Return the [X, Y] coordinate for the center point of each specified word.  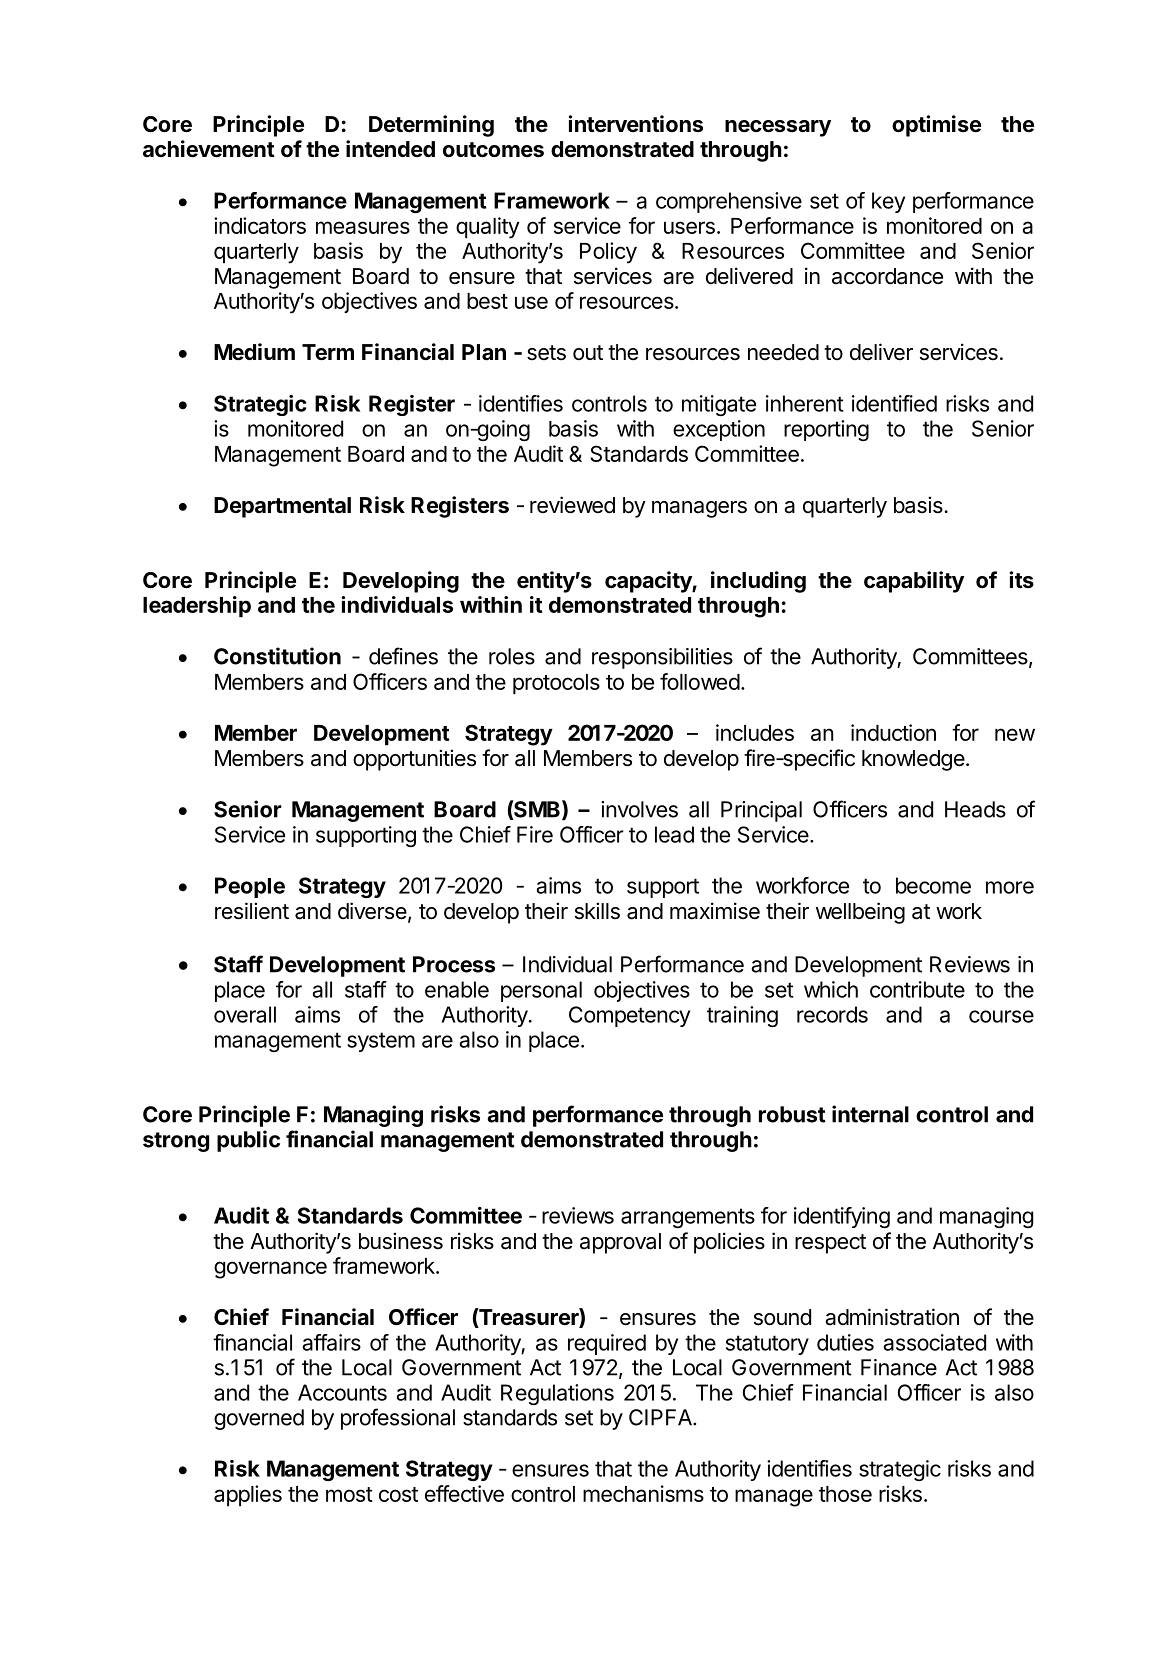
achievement [209, 149]
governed [259, 1419]
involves [639, 809]
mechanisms [643, 1493]
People [250, 887]
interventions [635, 124]
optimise [936, 126]
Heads [975, 809]
